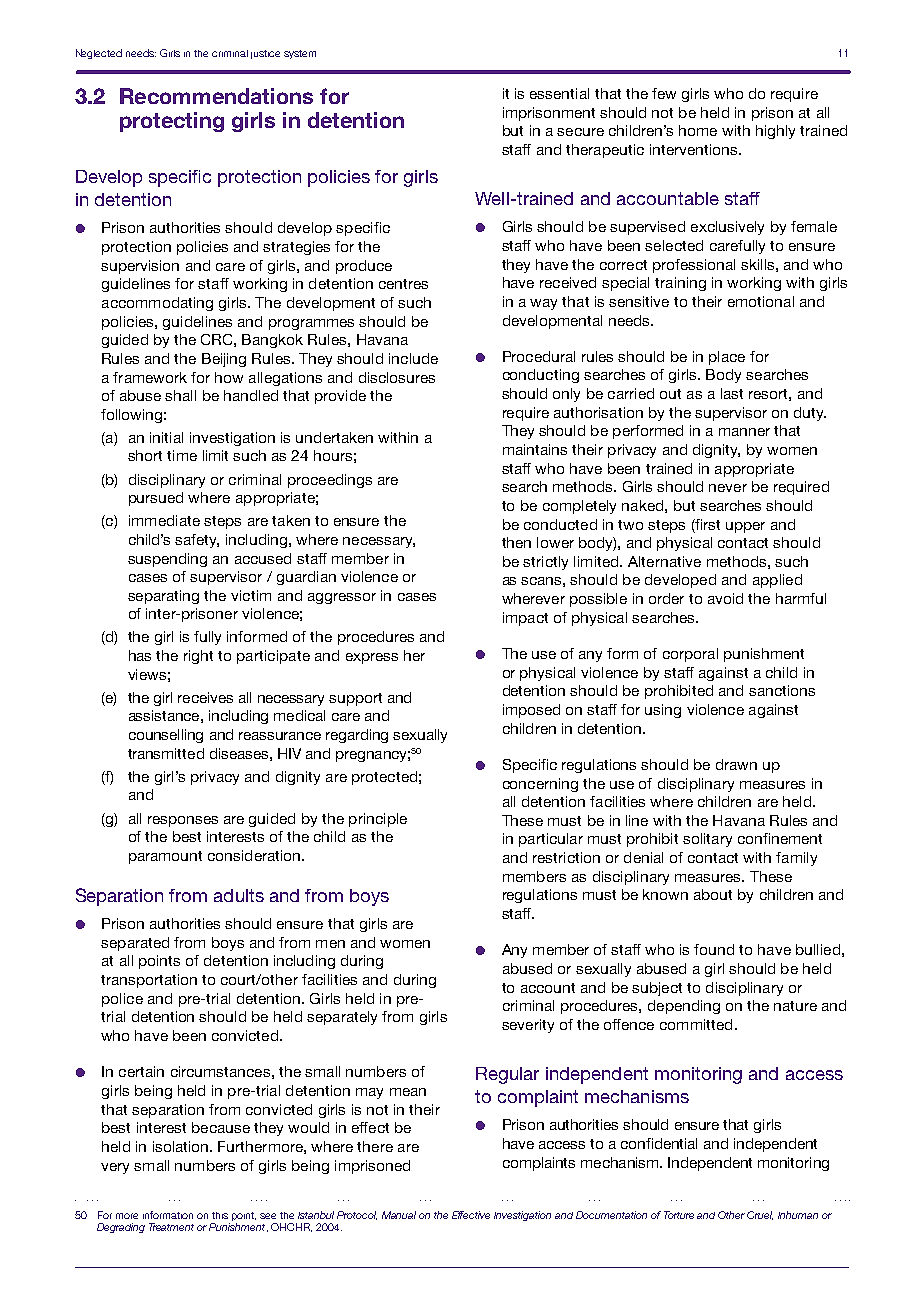 The image size is (924, 1308). What do you see at coordinates (183, 821) in the screenshot?
I see `responses` at bounding box center [183, 821].
